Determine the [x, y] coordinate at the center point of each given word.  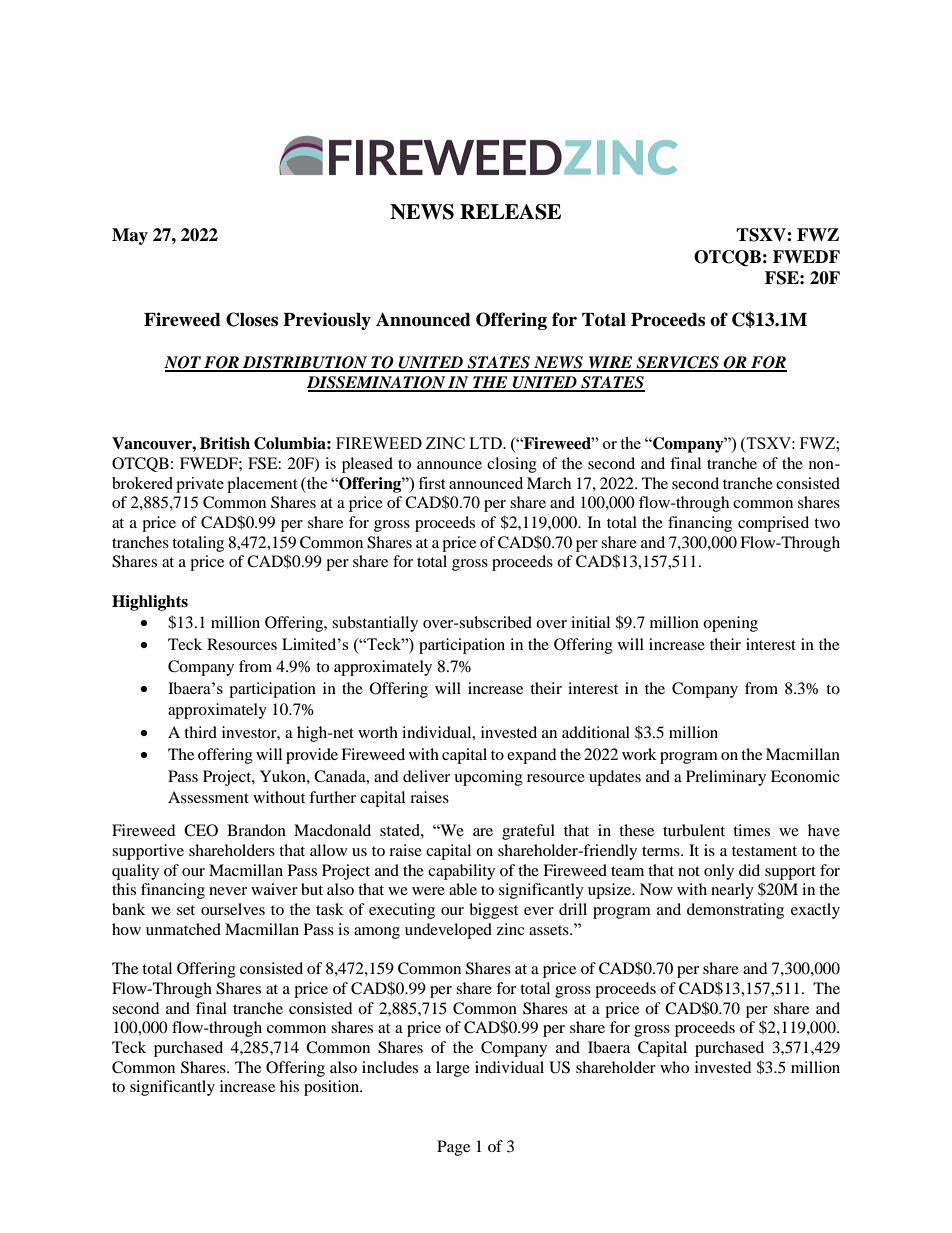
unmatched [183, 929]
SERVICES [677, 363]
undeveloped [448, 931]
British [225, 443]
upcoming [488, 778]
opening [730, 624]
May [130, 236]
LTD [486, 443]
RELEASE [510, 212]
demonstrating [735, 911]
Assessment [208, 797]
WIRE [610, 363]
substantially [375, 624]
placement [262, 485]
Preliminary [726, 778]
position [333, 1088]
